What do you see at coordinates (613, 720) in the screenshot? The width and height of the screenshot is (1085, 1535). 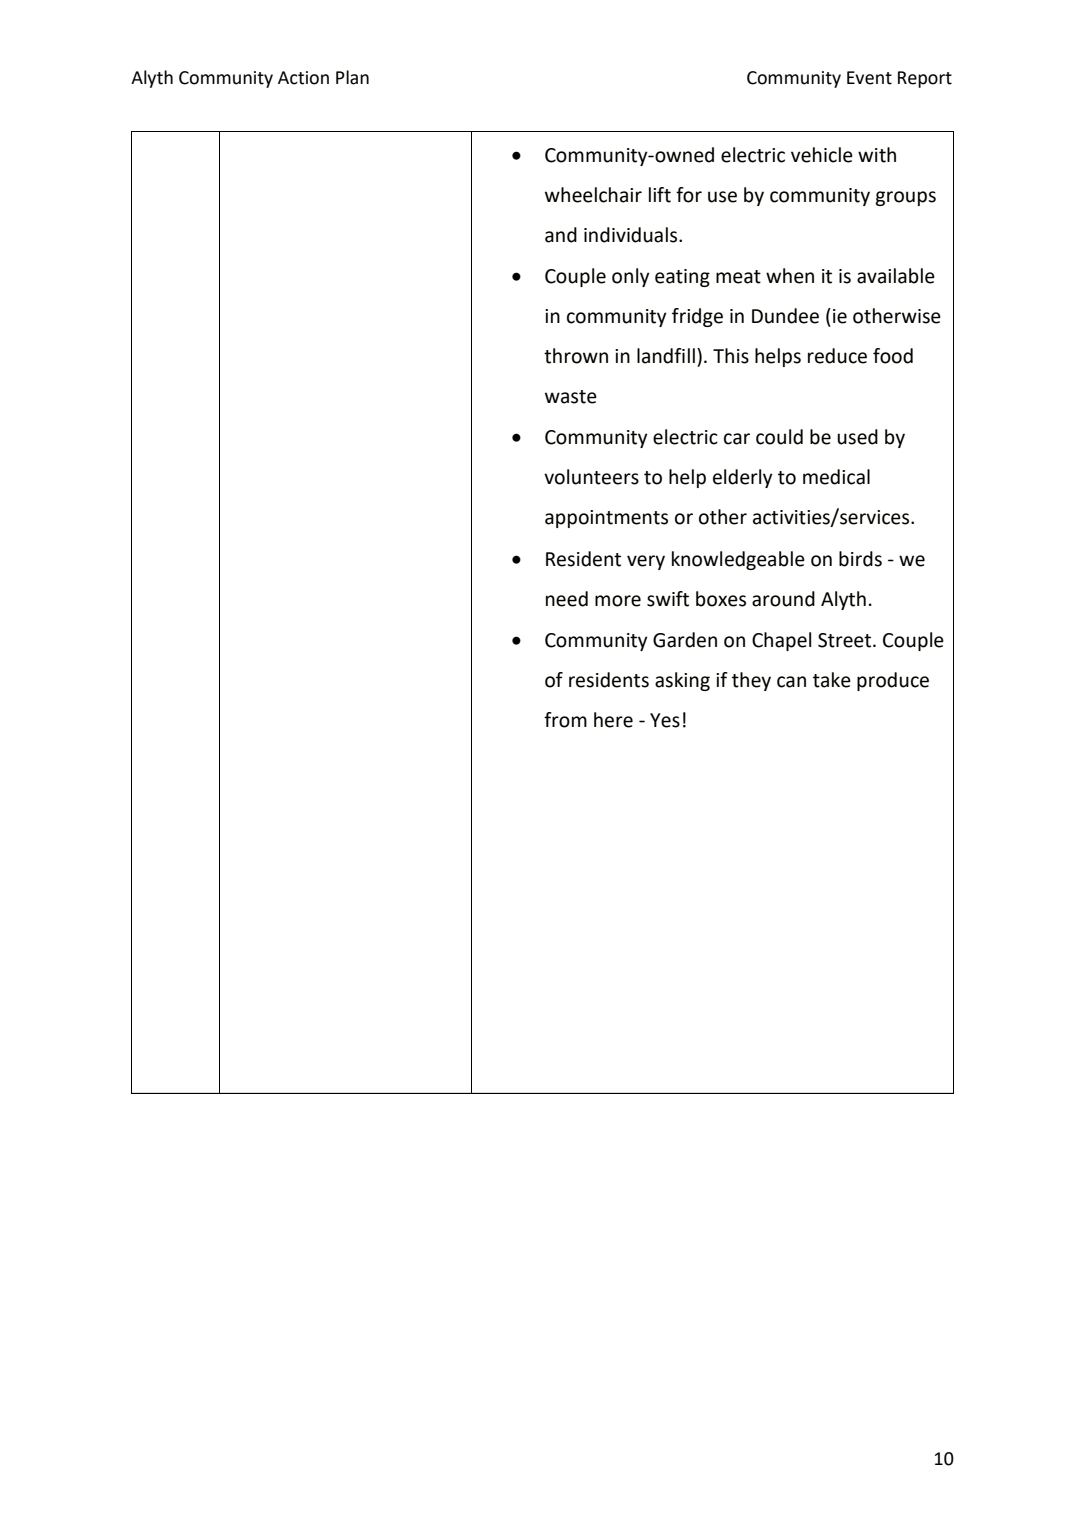 I see `here` at bounding box center [613, 720].
